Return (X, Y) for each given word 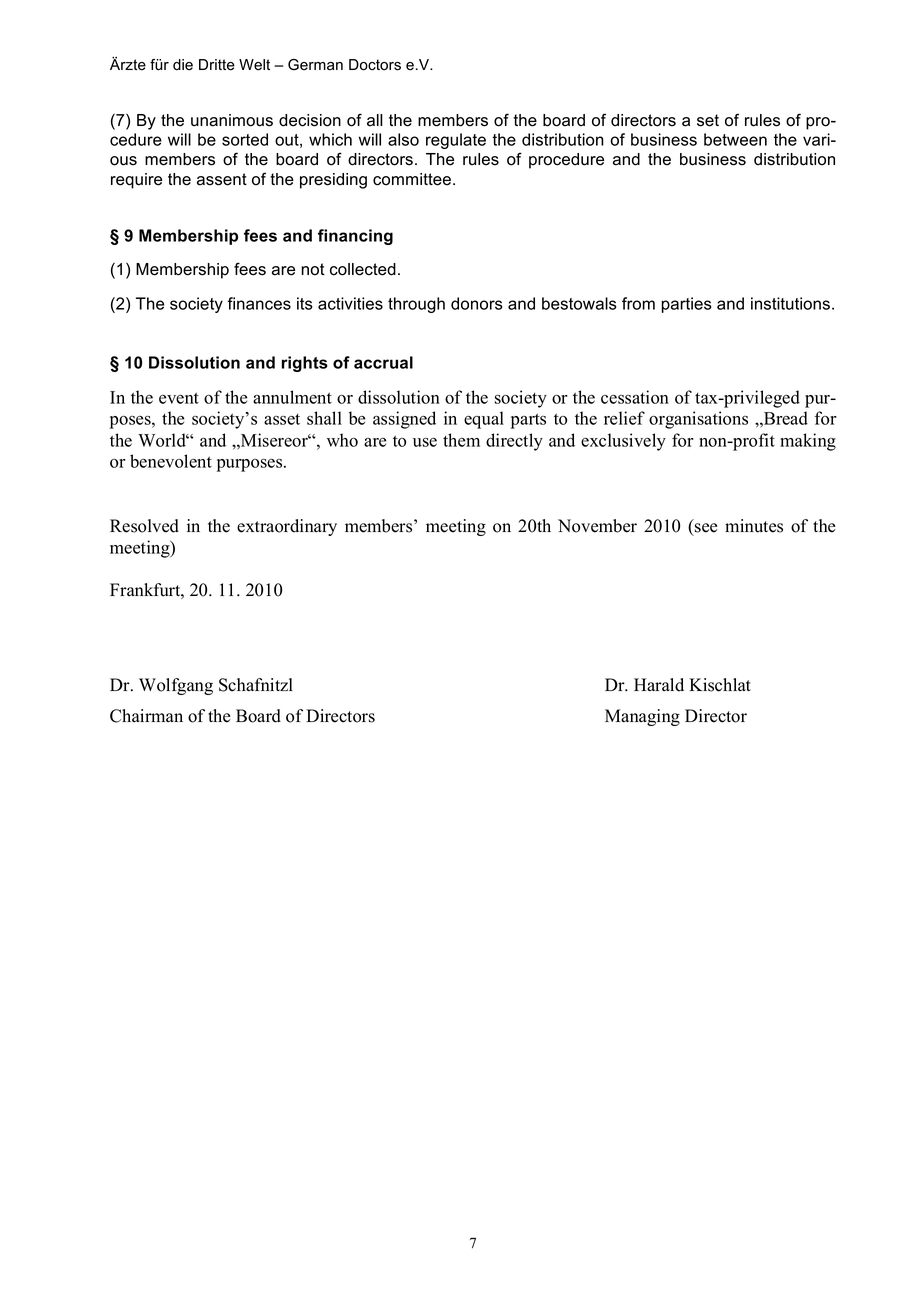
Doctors (375, 65)
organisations (698, 420)
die (183, 65)
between (735, 139)
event (179, 398)
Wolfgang (176, 686)
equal (484, 420)
